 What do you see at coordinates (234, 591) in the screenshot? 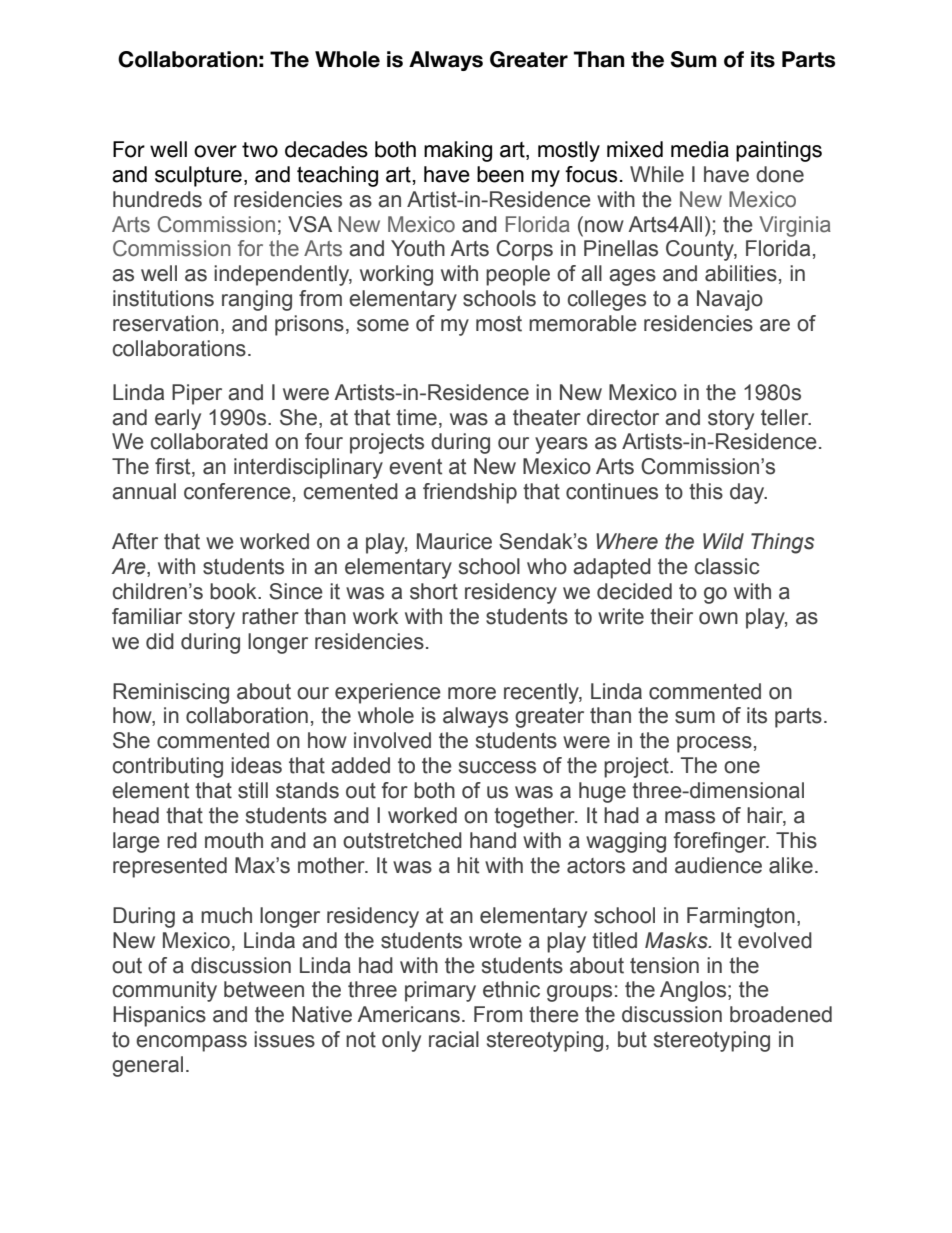
I see `book` at bounding box center [234, 591].
